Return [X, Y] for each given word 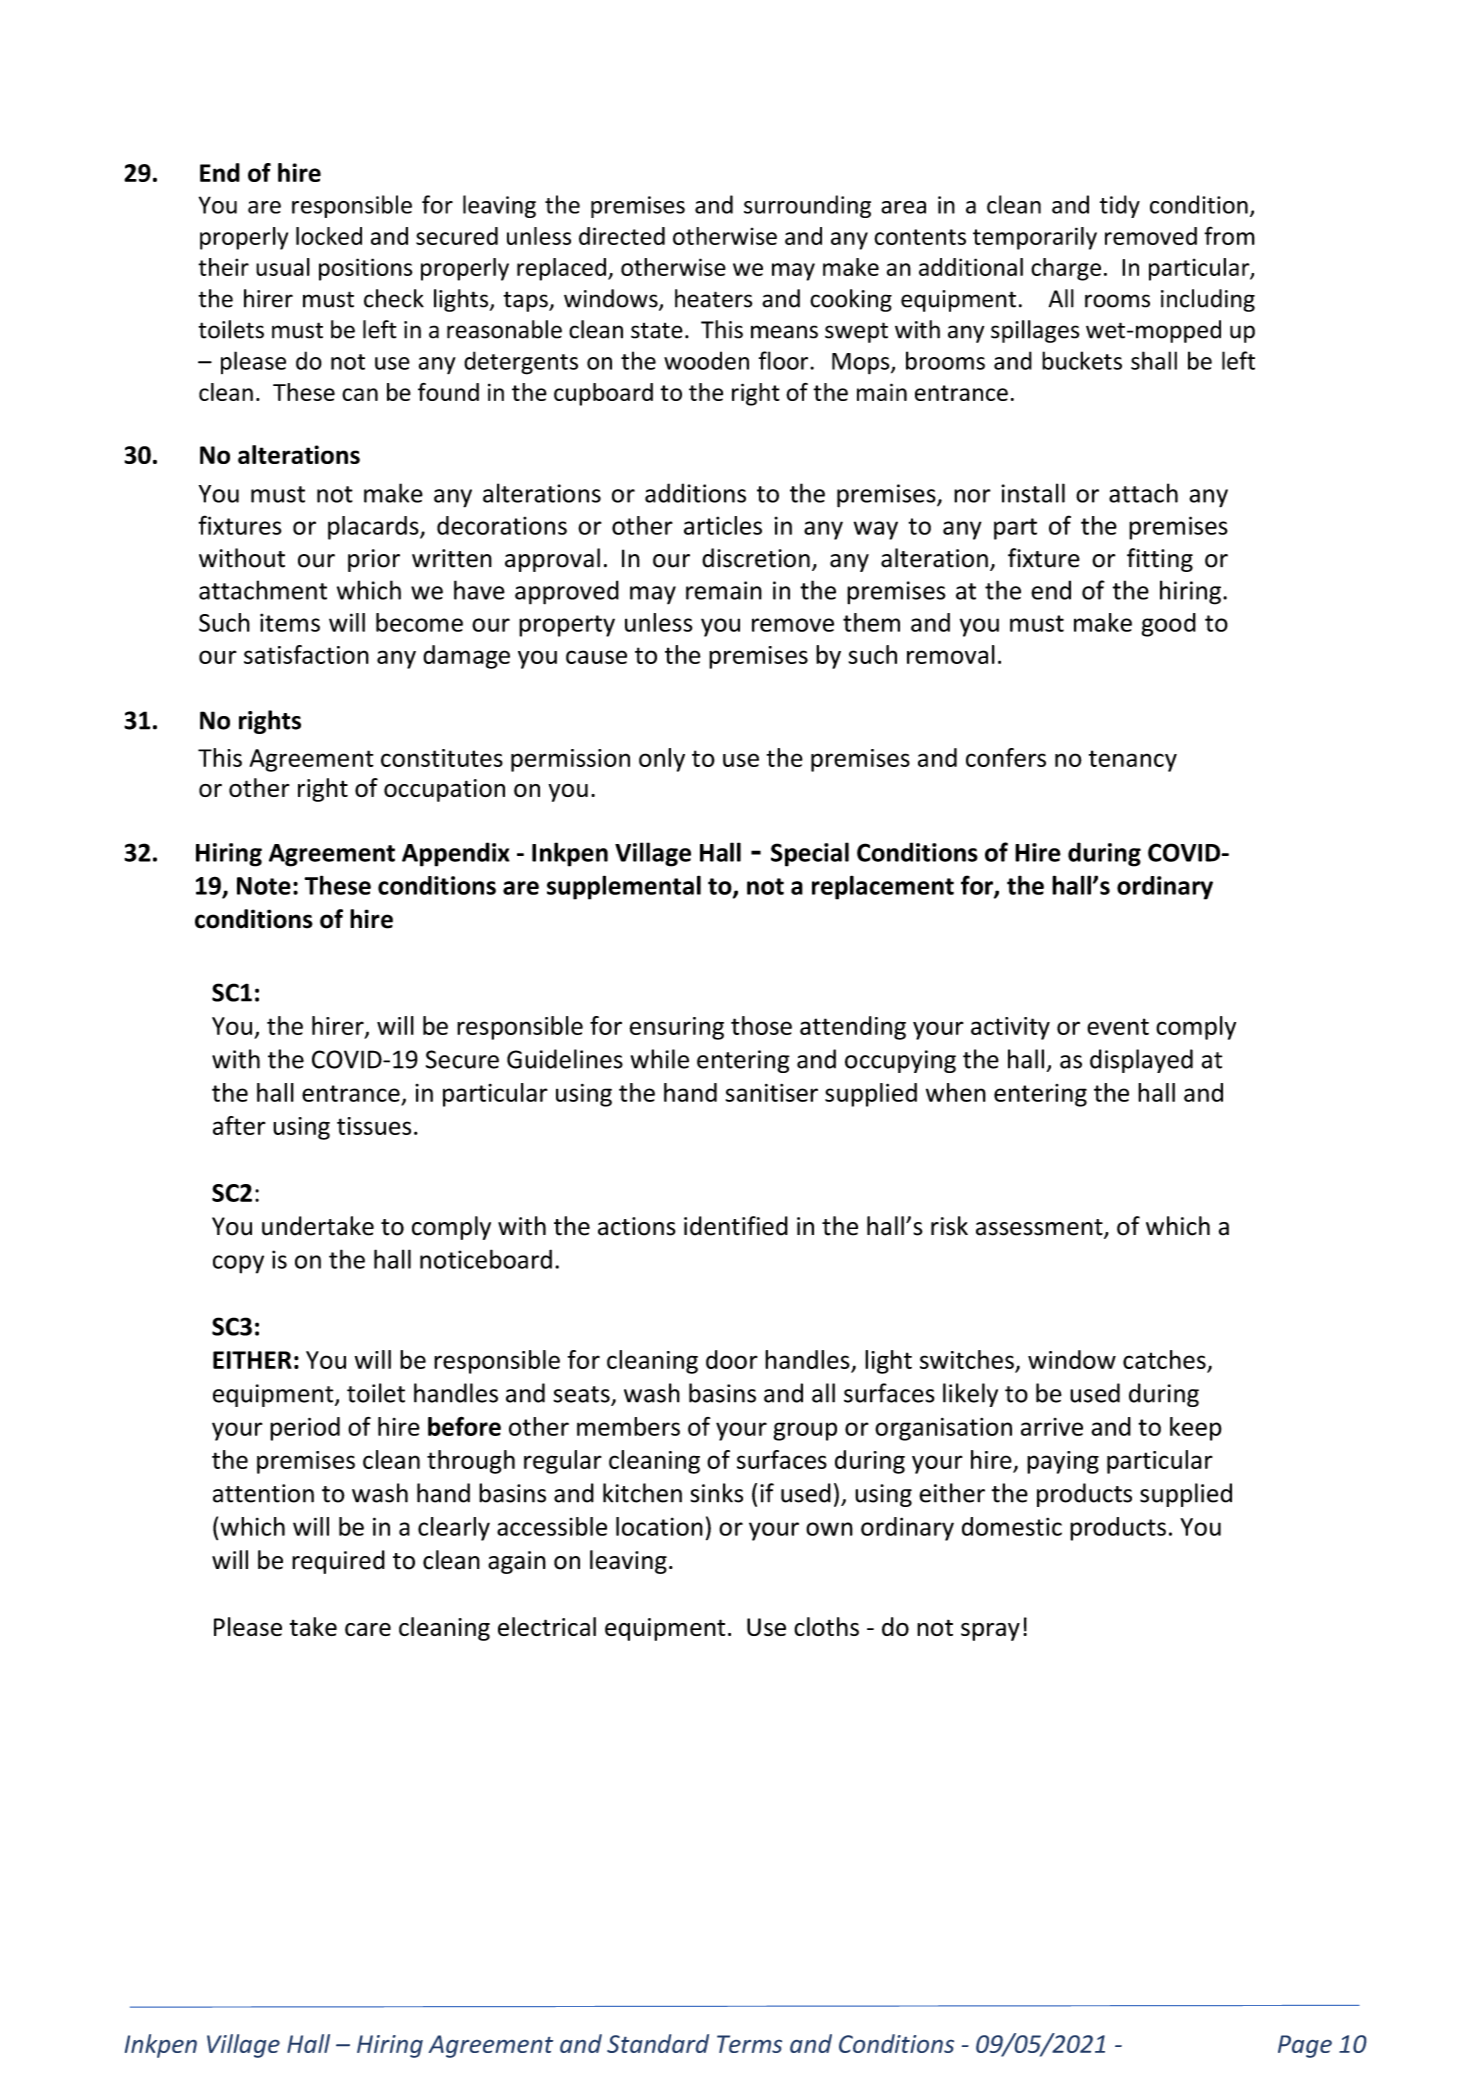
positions [365, 269]
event [1118, 1026]
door [732, 1359]
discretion [756, 558]
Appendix [456, 854]
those [761, 1025]
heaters [713, 298]
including [1208, 300]
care [368, 1629]
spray [990, 1632]
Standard [658, 2043]
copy [238, 1264]
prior [374, 560]
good [1169, 625]
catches [1164, 1359]
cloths [826, 1626]
